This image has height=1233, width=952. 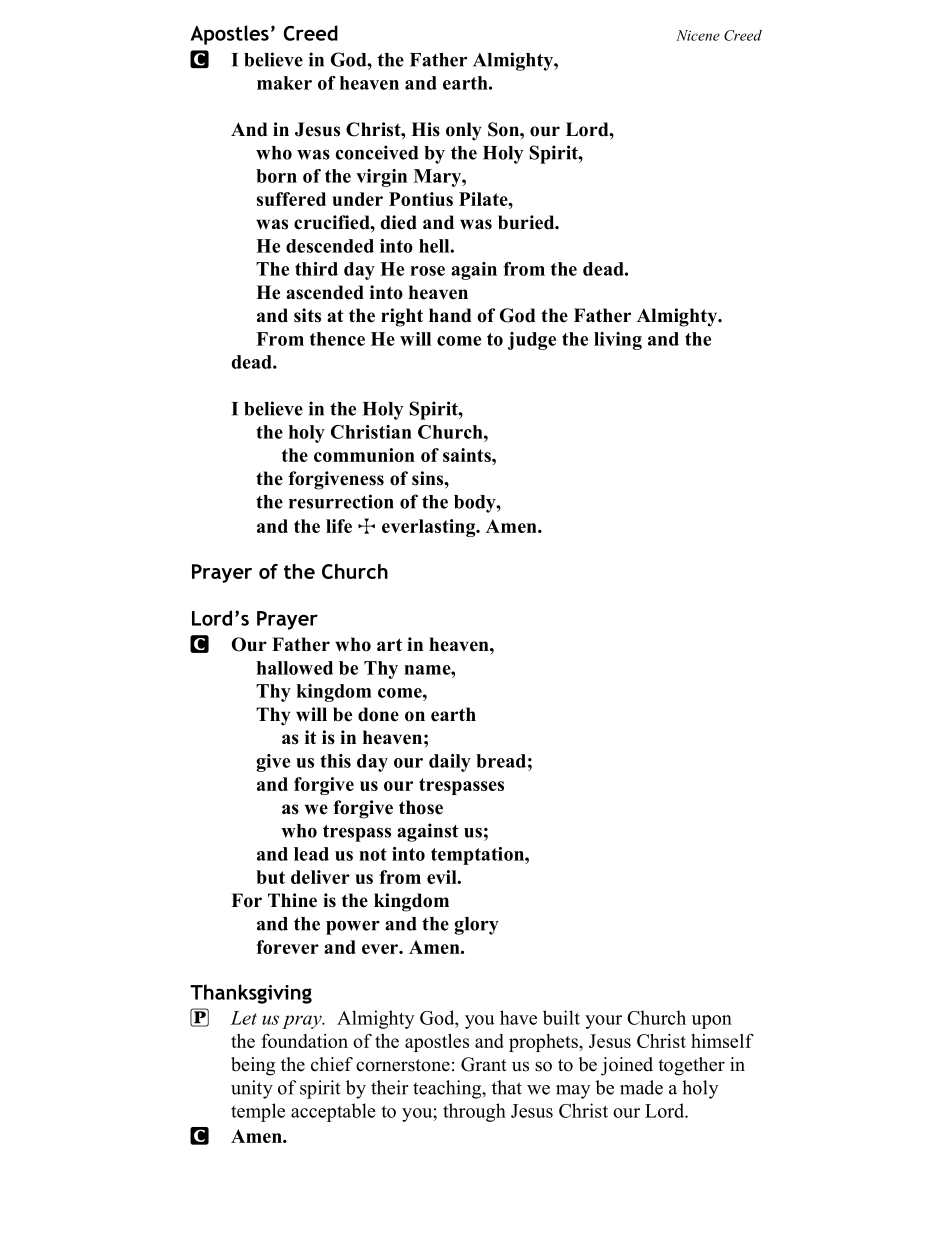 What do you see at coordinates (468, 455) in the image?
I see `saints` at bounding box center [468, 455].
